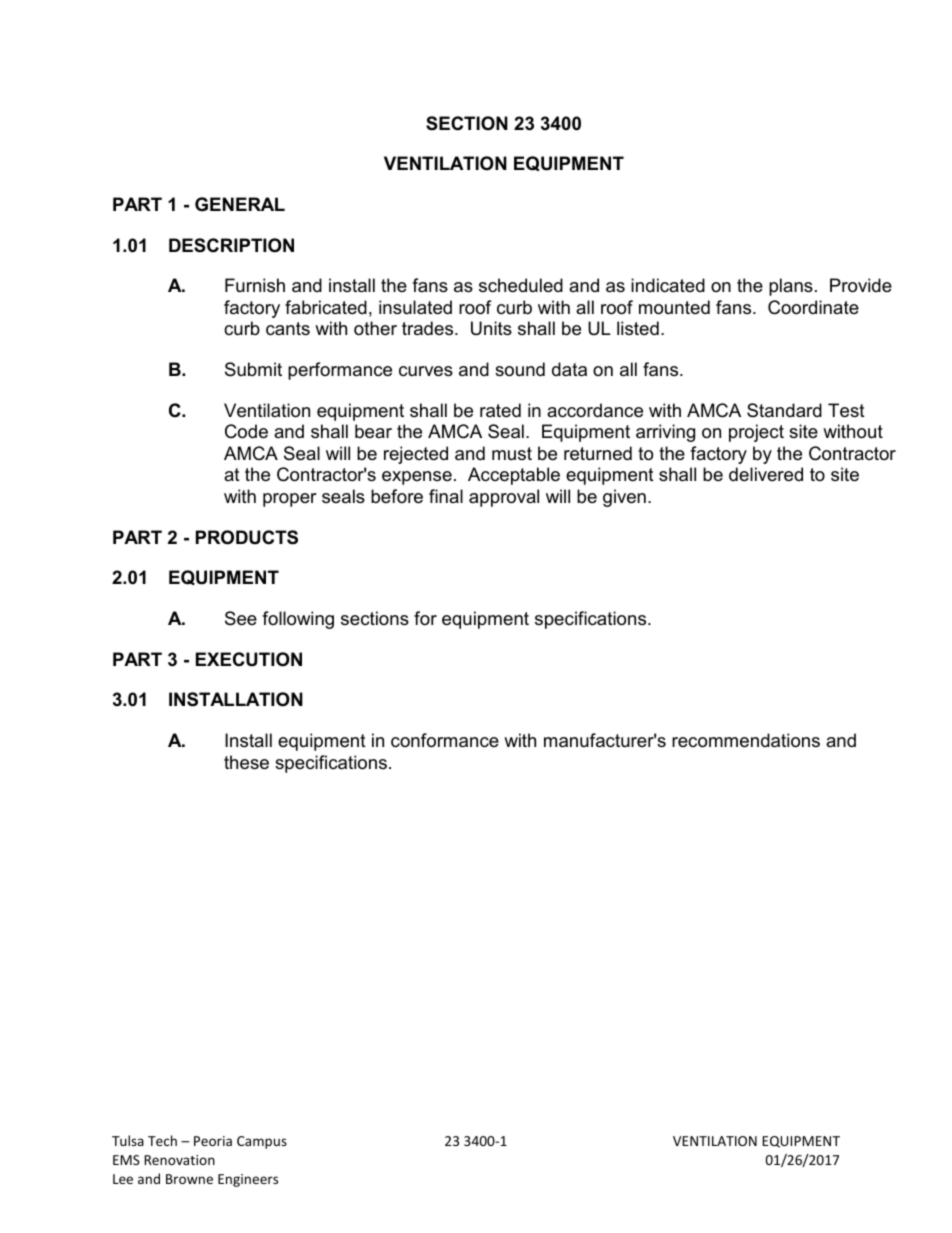 Image resolution: width=952 pixels, height=1233 pixels. What do you see at coordinates (521, 285) in the document?
I see `scheduled` at bounding box center [521, 285].
